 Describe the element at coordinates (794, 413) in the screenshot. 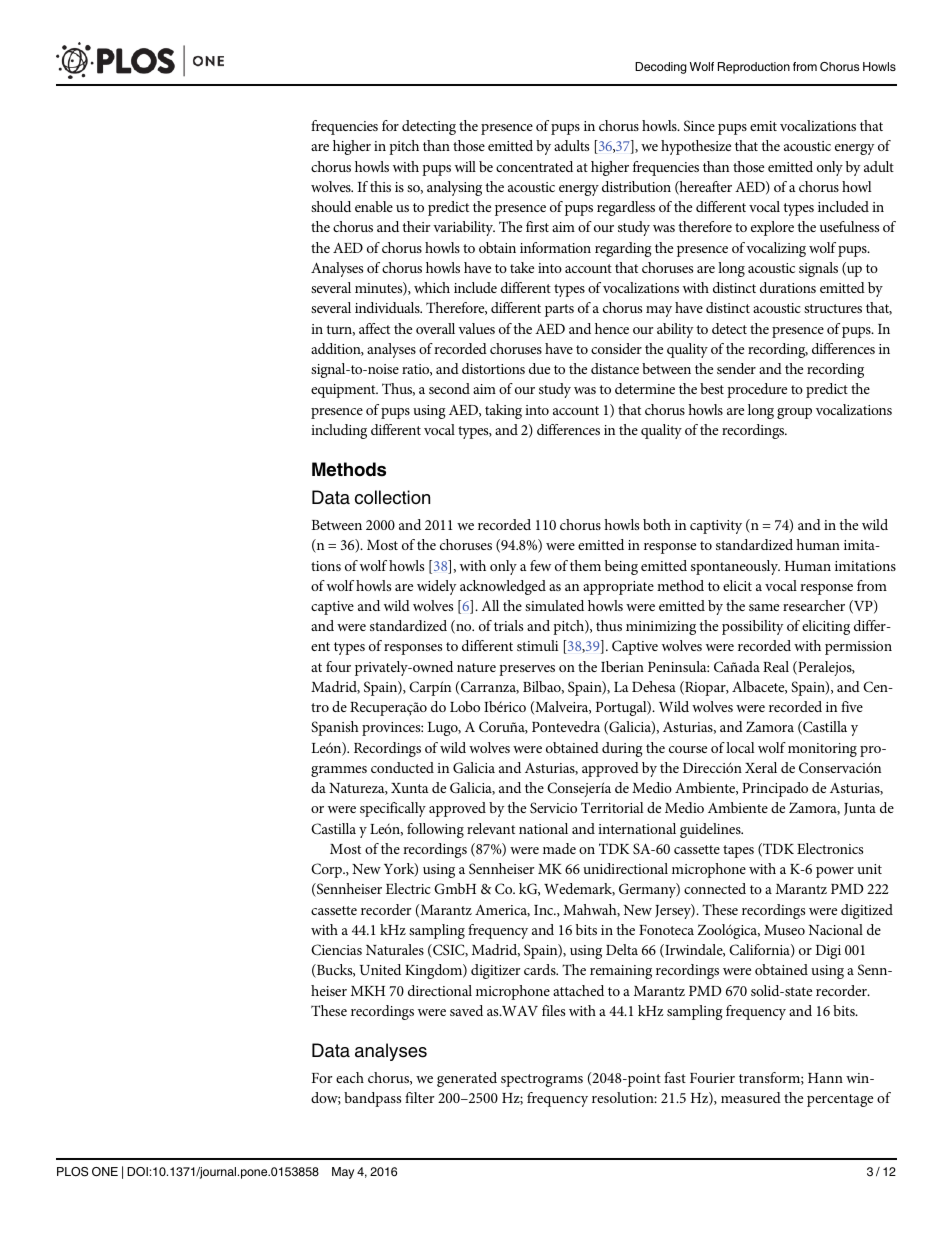

I see `group` at that location.
